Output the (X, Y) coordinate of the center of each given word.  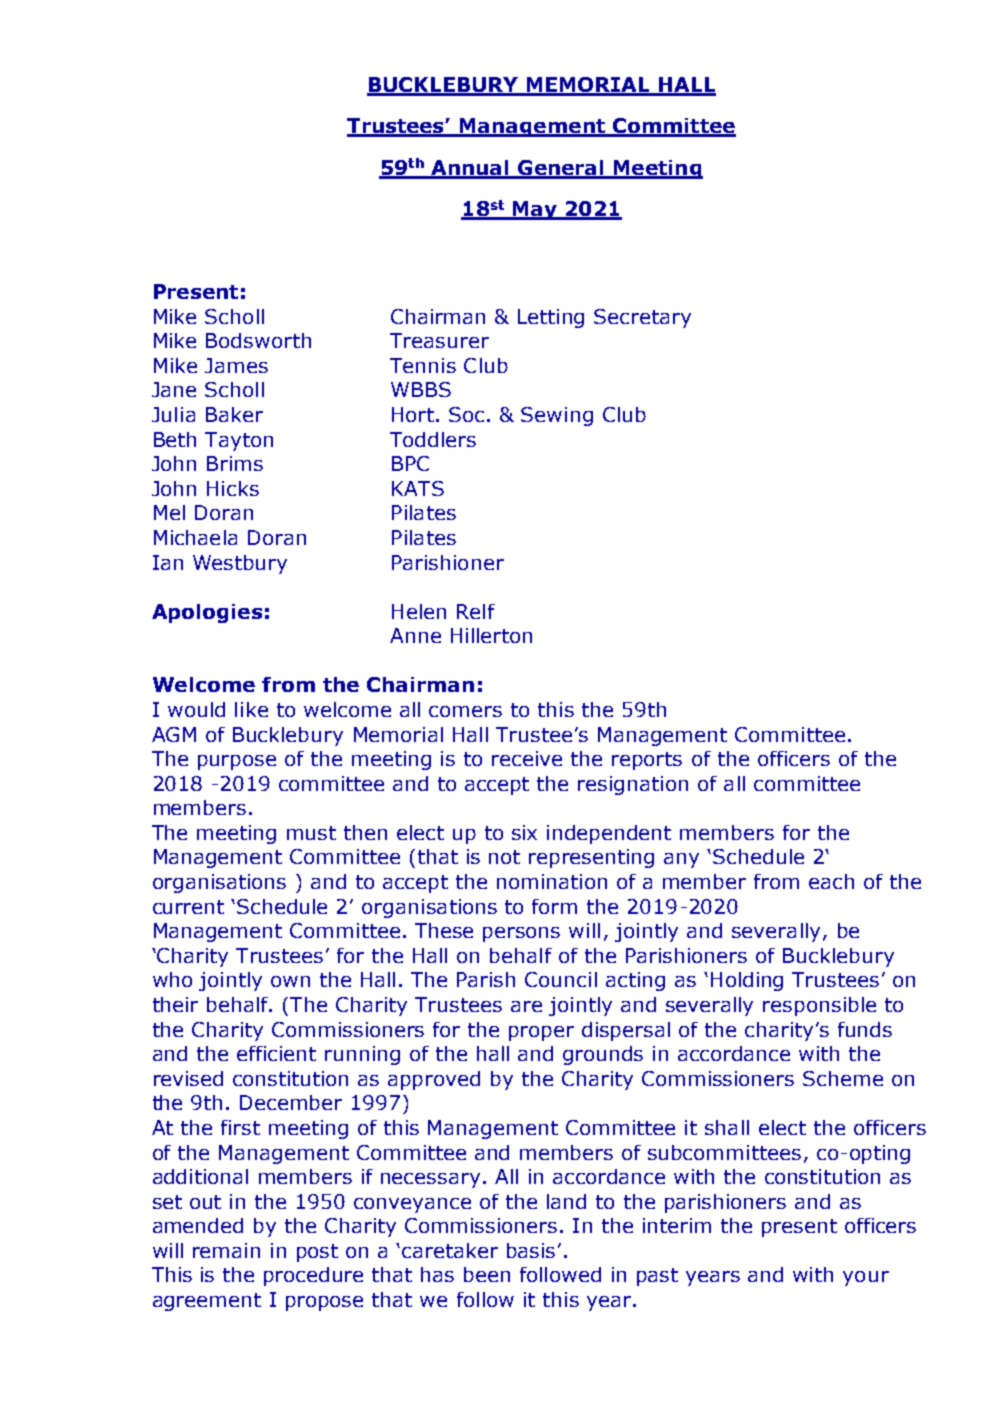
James (236, 365)
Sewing (557, 416)
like (251, 709)
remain (226, 1250)
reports (647, 761)
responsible (819, 1006)
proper (541, 1033)
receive (527, 758)
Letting (551, 318)
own (290, 981)
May (535, 210)
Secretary (642, 318)
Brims (235, 463)
